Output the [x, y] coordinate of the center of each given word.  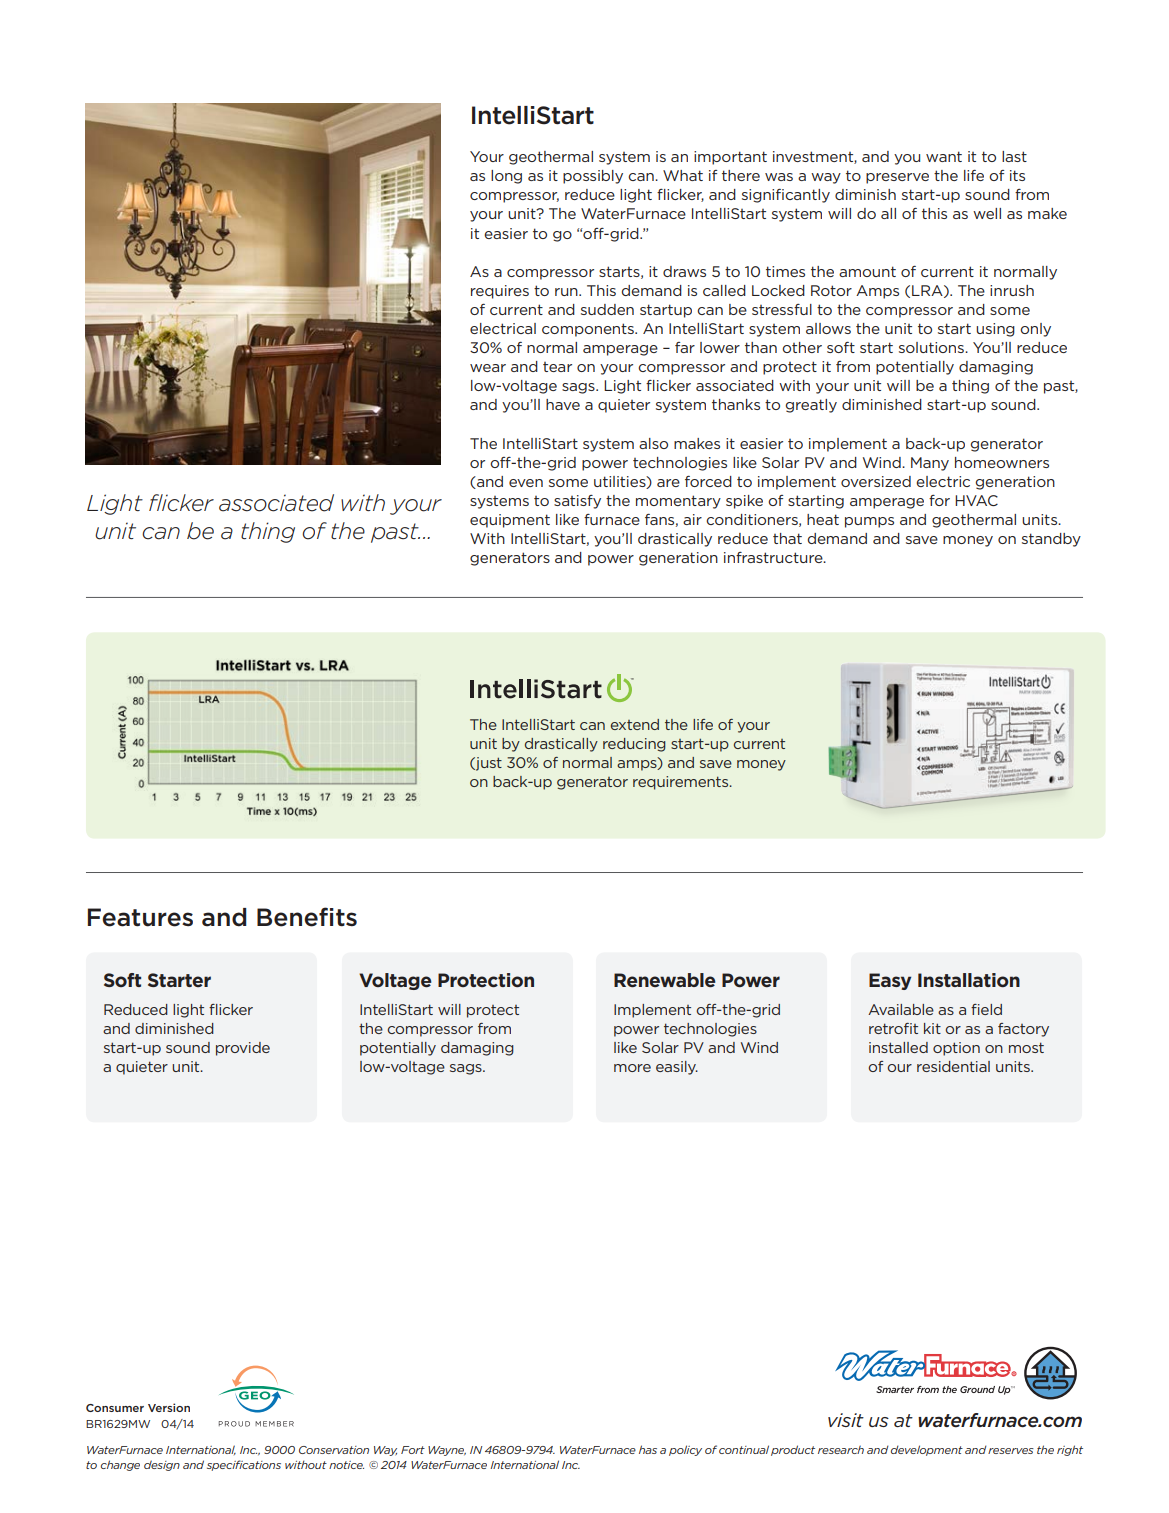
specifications [244, 1465]
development [927, 1450]
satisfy [577, 502]
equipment [510, 521]
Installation [969, 980]
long [506, 177]
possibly [593, 177]
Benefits [307, 917]
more [632, 1068]
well [987, 213]
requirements [682, 783]
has [648, 1449]
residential [953, 1066]
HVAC [976, 500]
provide [243, 1049]
